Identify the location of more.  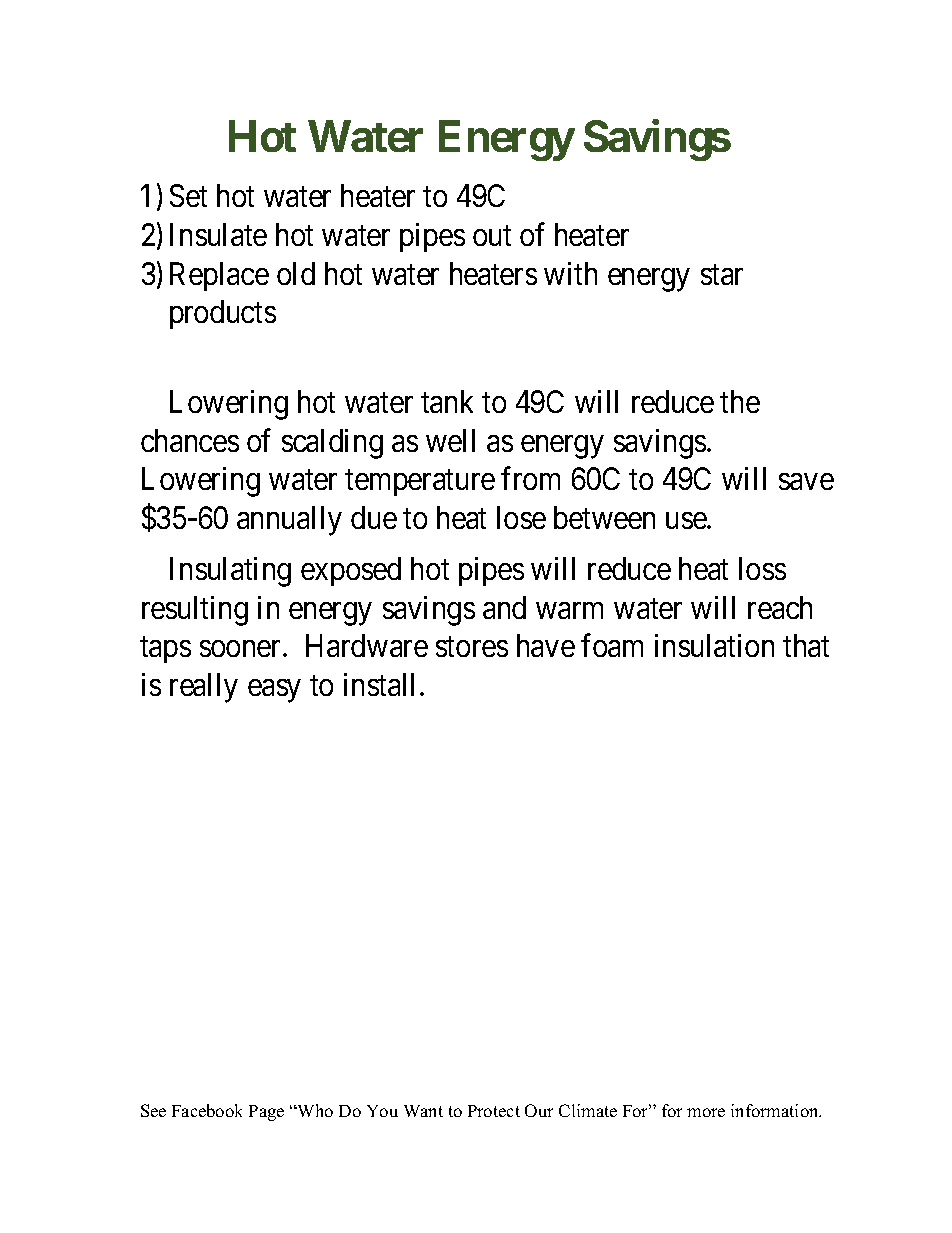
(706, 1112).
